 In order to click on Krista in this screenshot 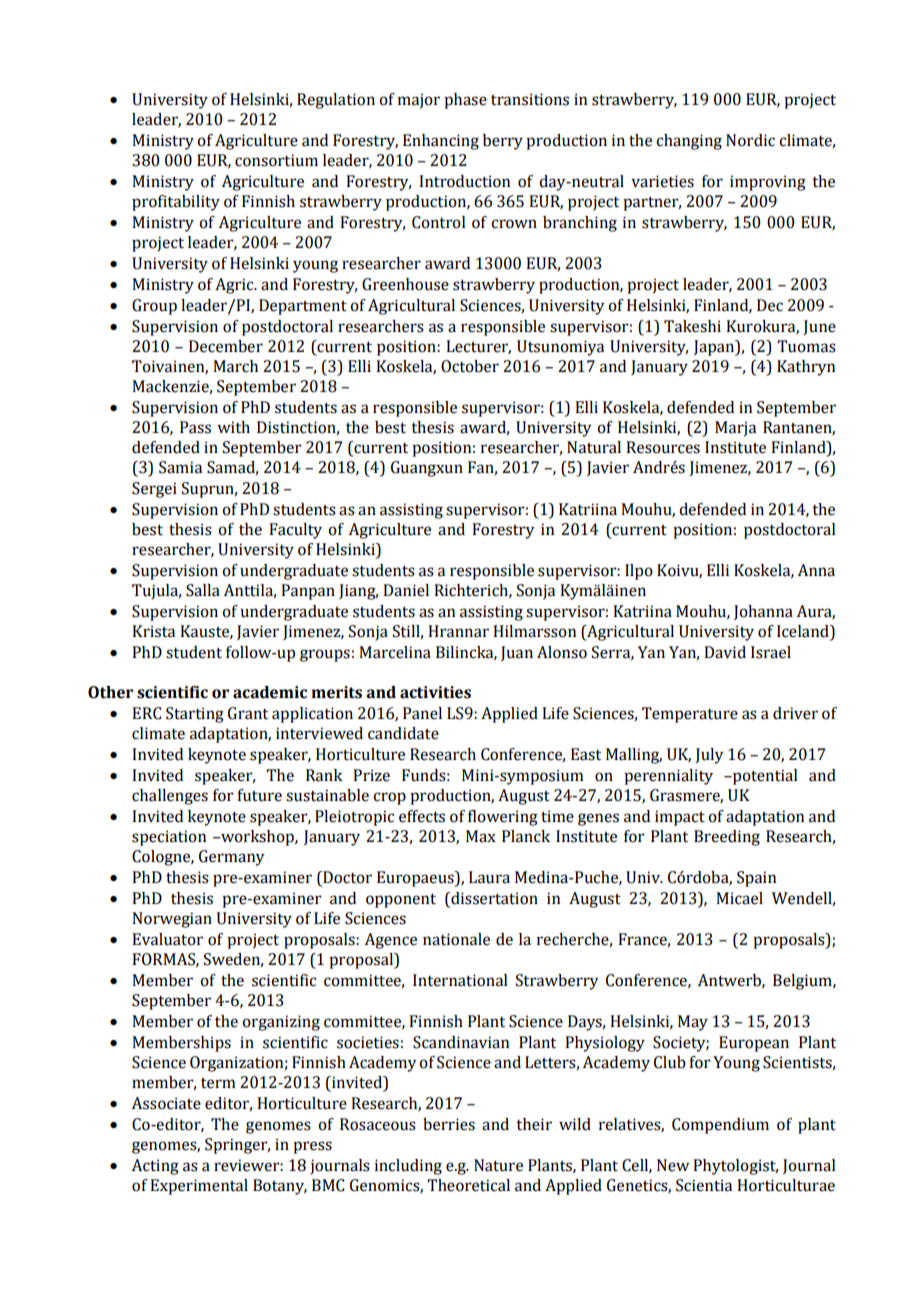, I will do `click(153, 631)`.
